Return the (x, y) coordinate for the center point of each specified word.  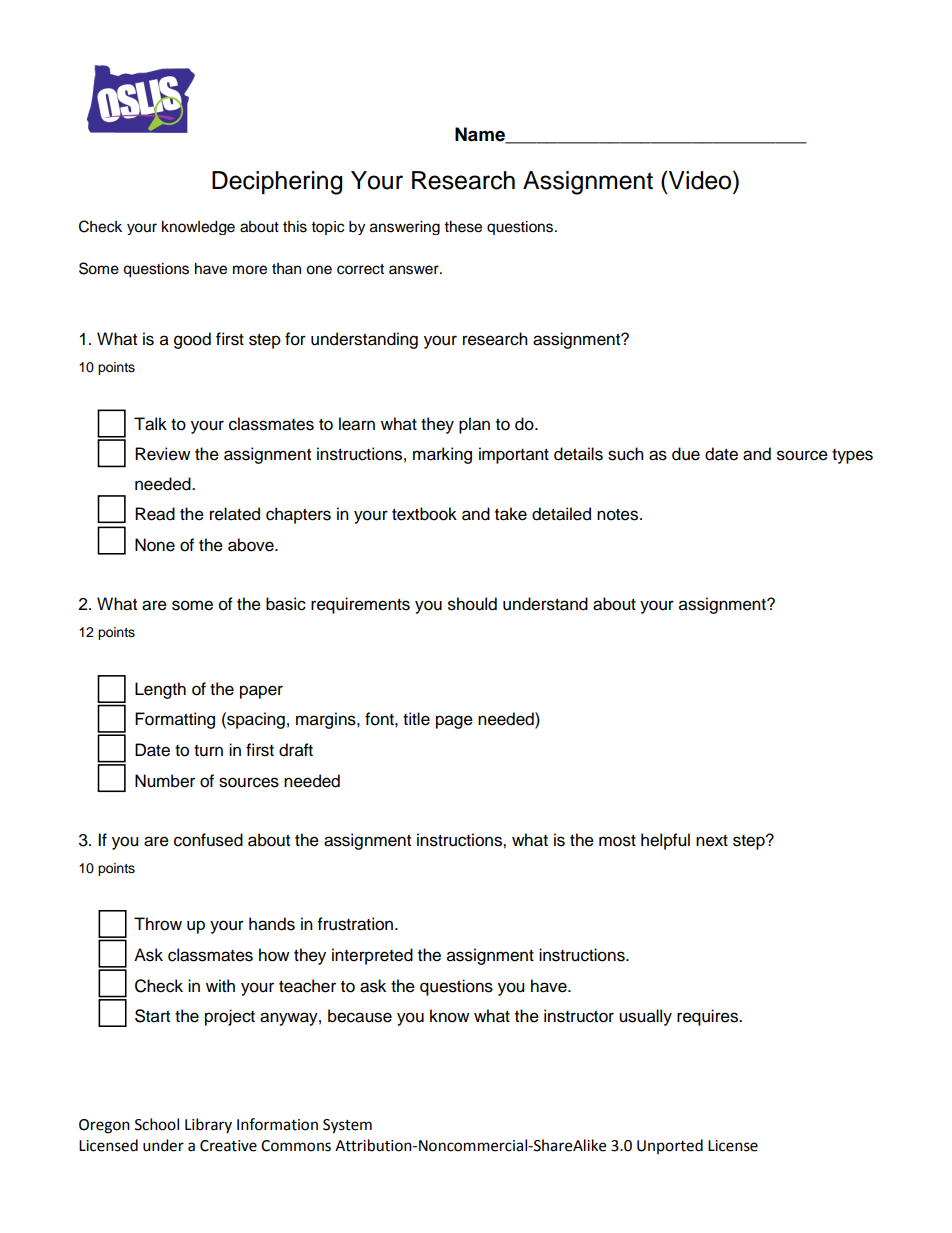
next (712, 841)
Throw (158, 924)
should (472, 604)
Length (160, 690)
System (347, 1126)
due (686, 454)
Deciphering (277, 183)
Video (701, 180)
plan (474, 425)
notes (619, 515)
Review (162, 454)
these (463, 227)
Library (208, 1125)
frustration (357, 924)
